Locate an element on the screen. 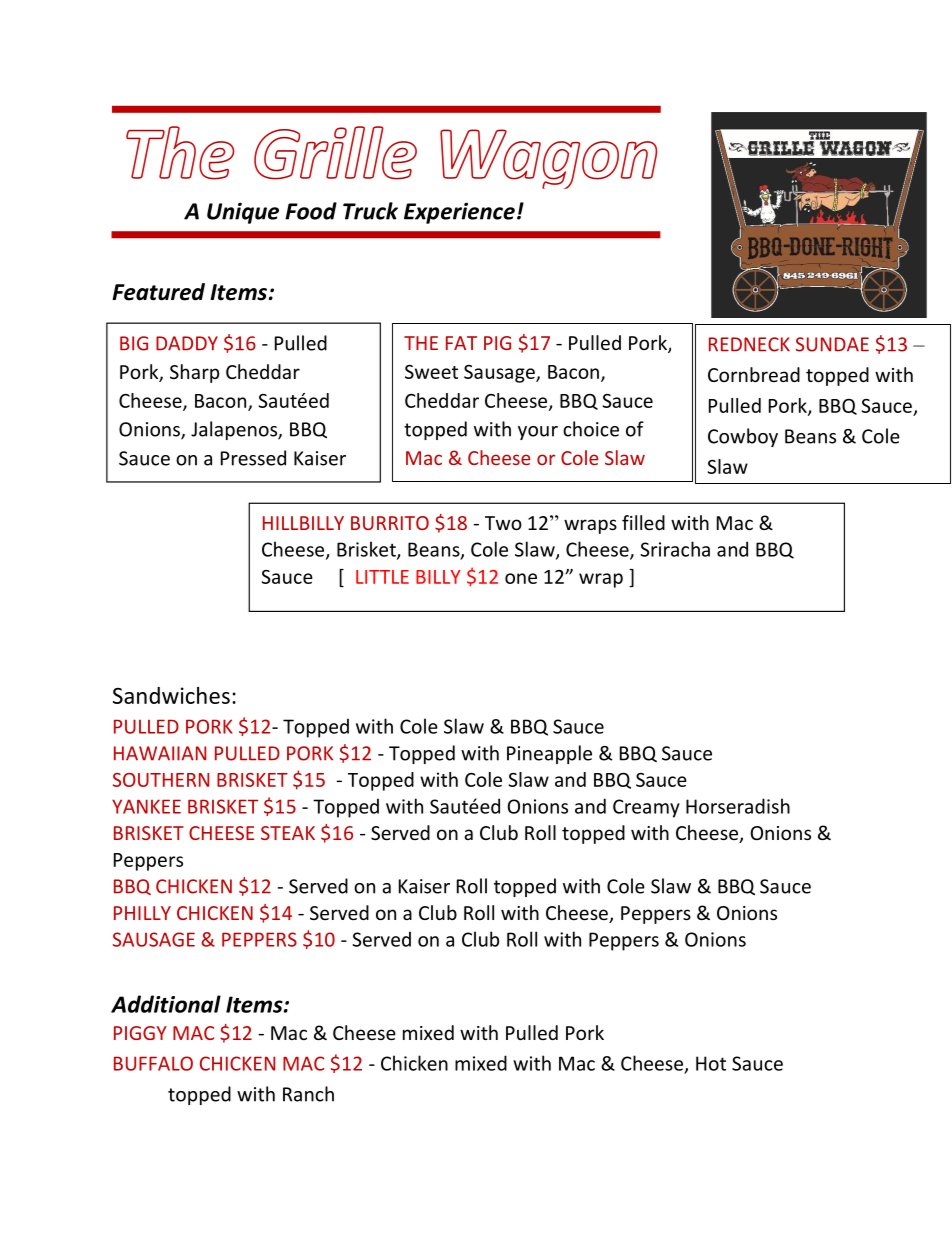 Image resolution: width=952 pixels, height=1233 pixels. PHILLY is located at coordinates (142, 913).
